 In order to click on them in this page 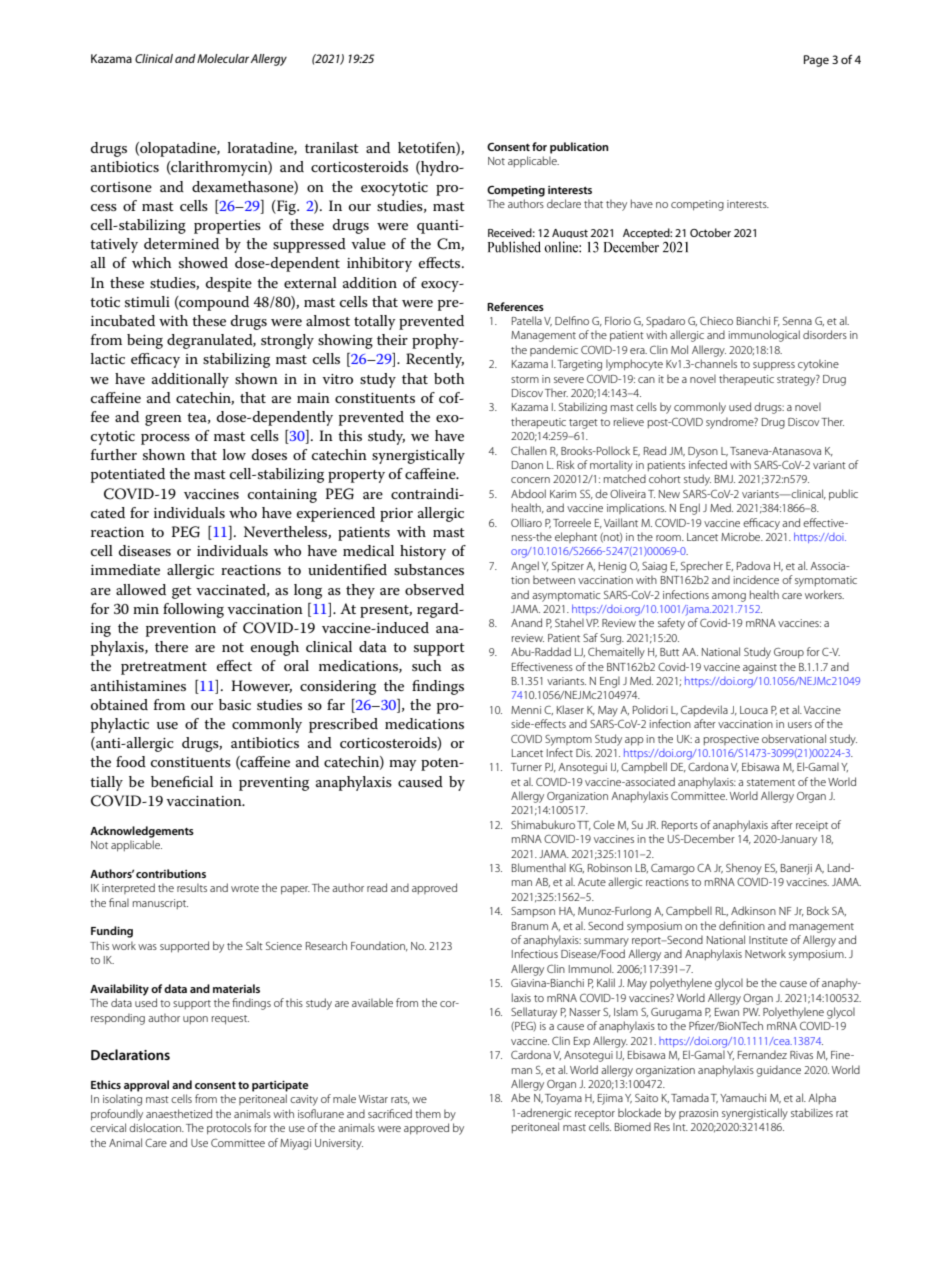, I will do `click(428, 1113)`.
